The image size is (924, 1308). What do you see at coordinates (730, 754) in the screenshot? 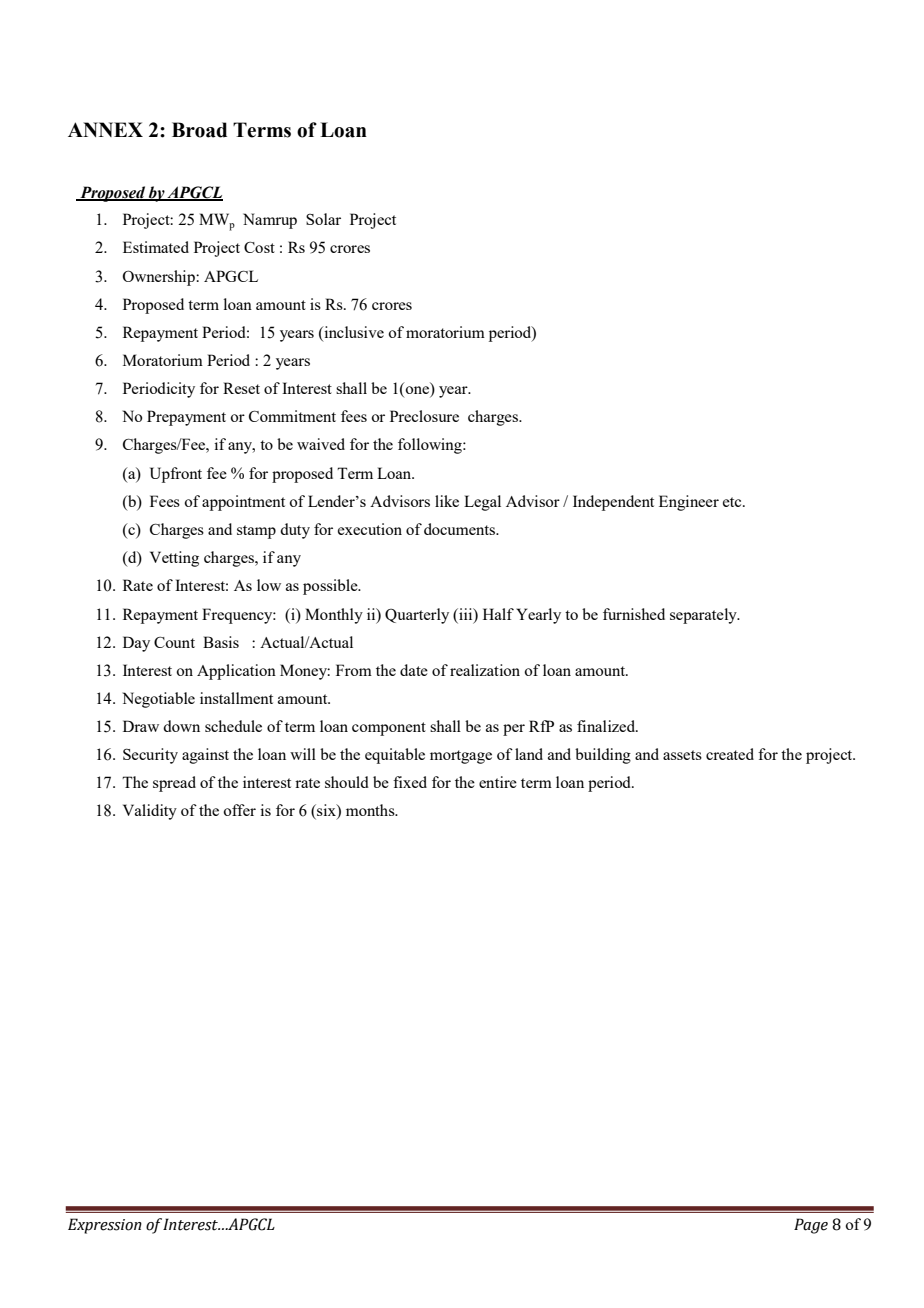
I see `created` at bounding box center [730, 754].
